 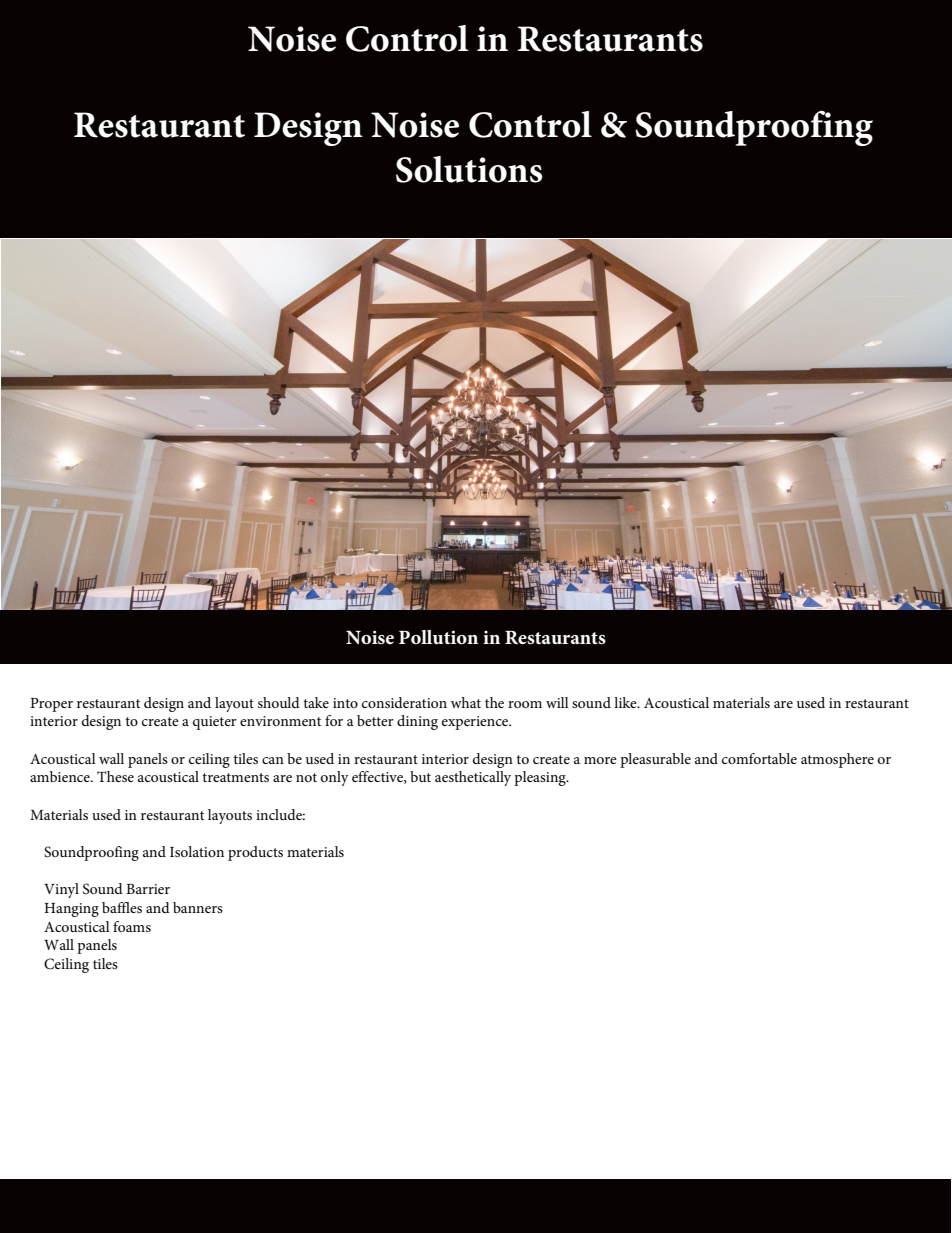 What do you see at coordinates (466, 702) in the image?
I see `what` at bounding box center [466, 702].
